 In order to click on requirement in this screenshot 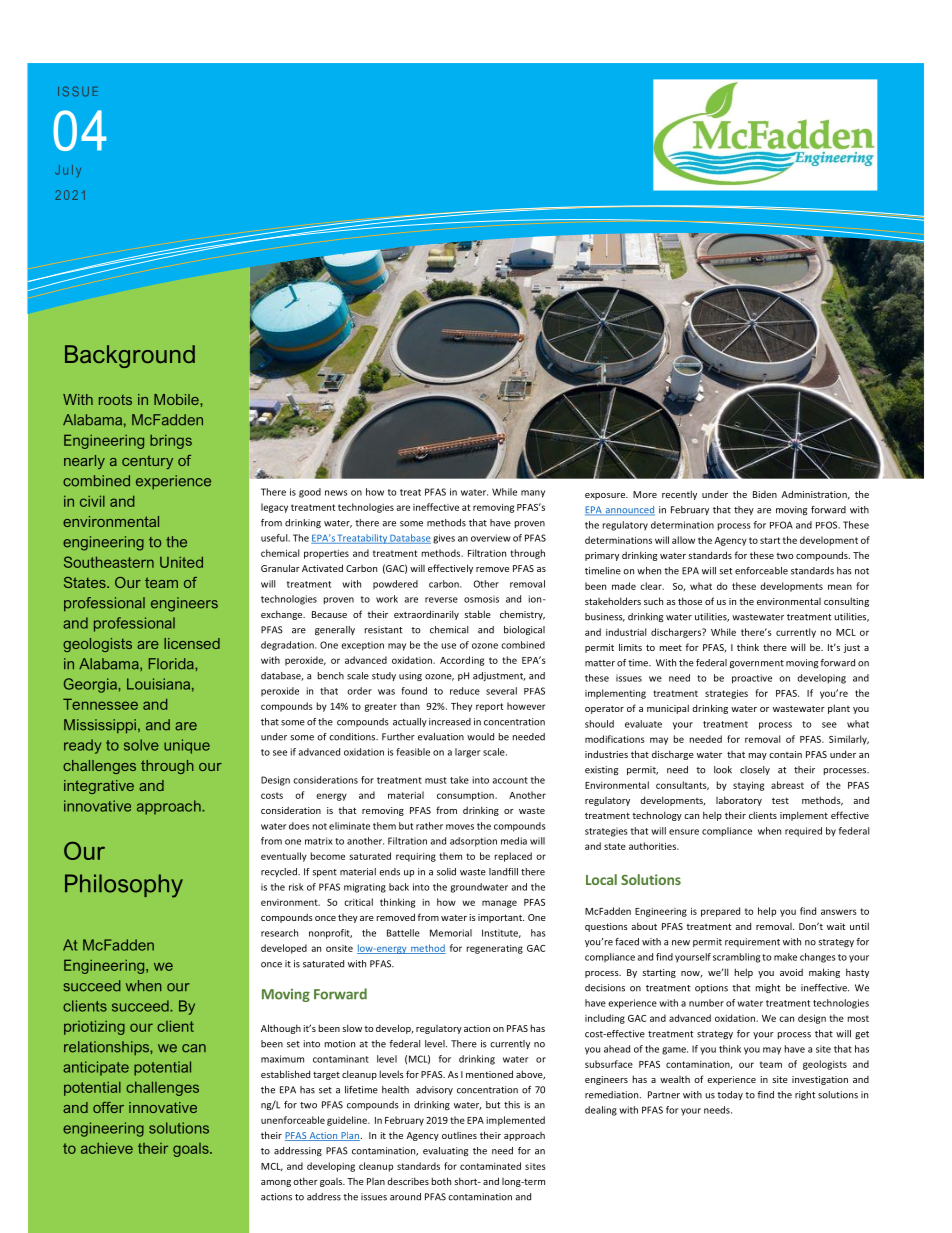, I will do `click(752, 942)`.
